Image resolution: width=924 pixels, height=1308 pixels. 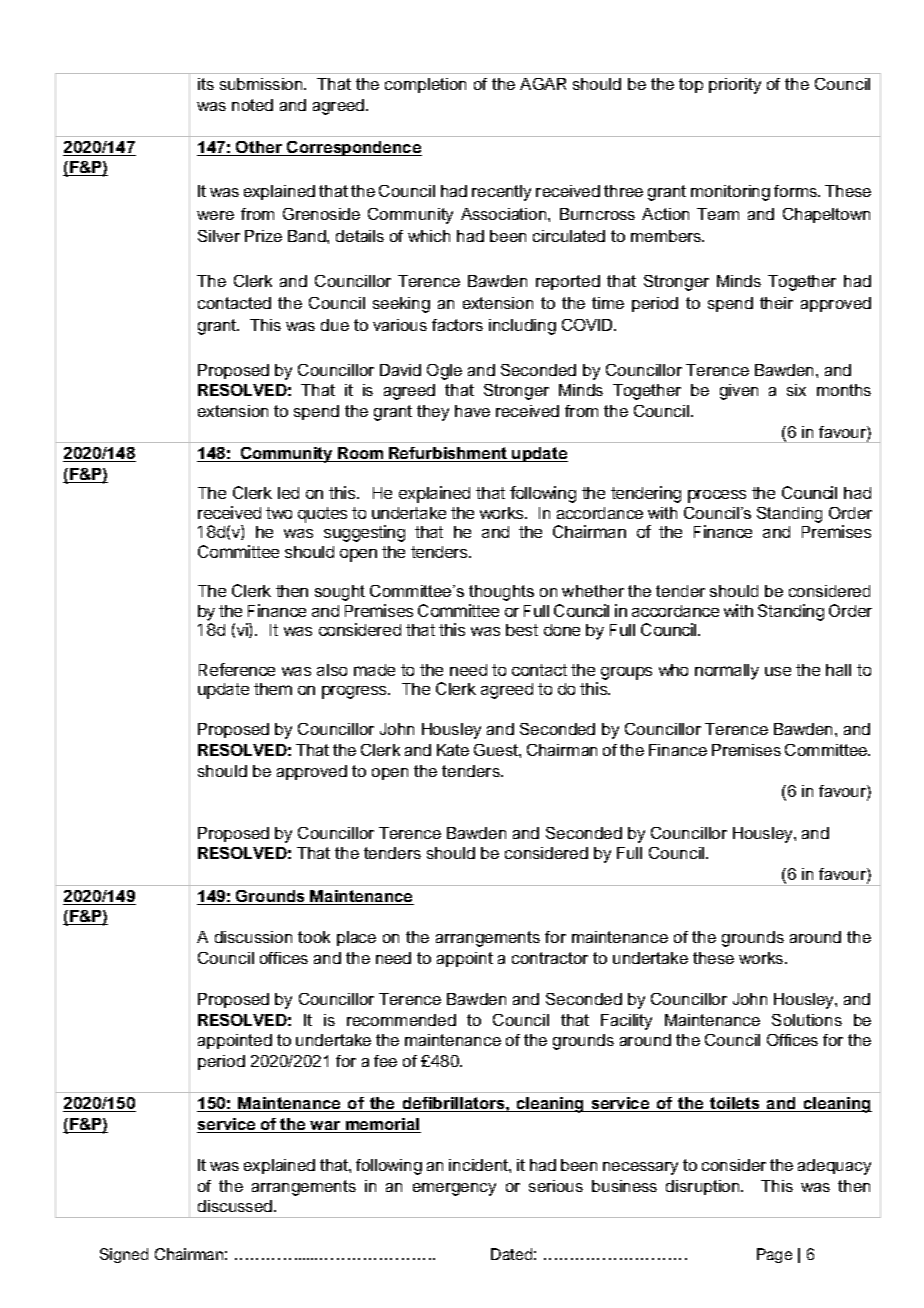 What do you see at coordinates (717, 496) in the screenshot?
I see `process` at bounding box center [717, 496].
